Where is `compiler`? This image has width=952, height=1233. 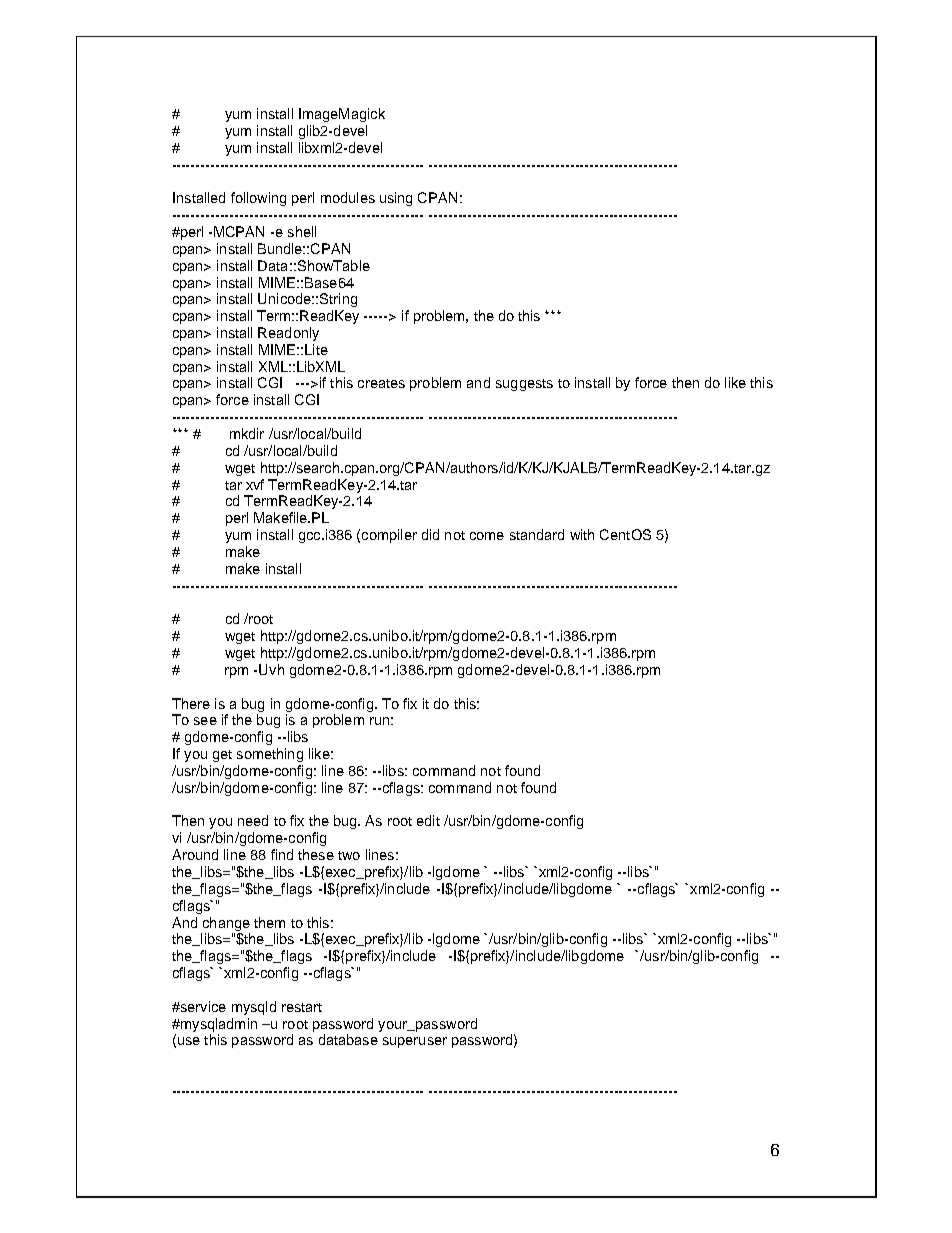 compiler is located at coordinates (389, 536).
